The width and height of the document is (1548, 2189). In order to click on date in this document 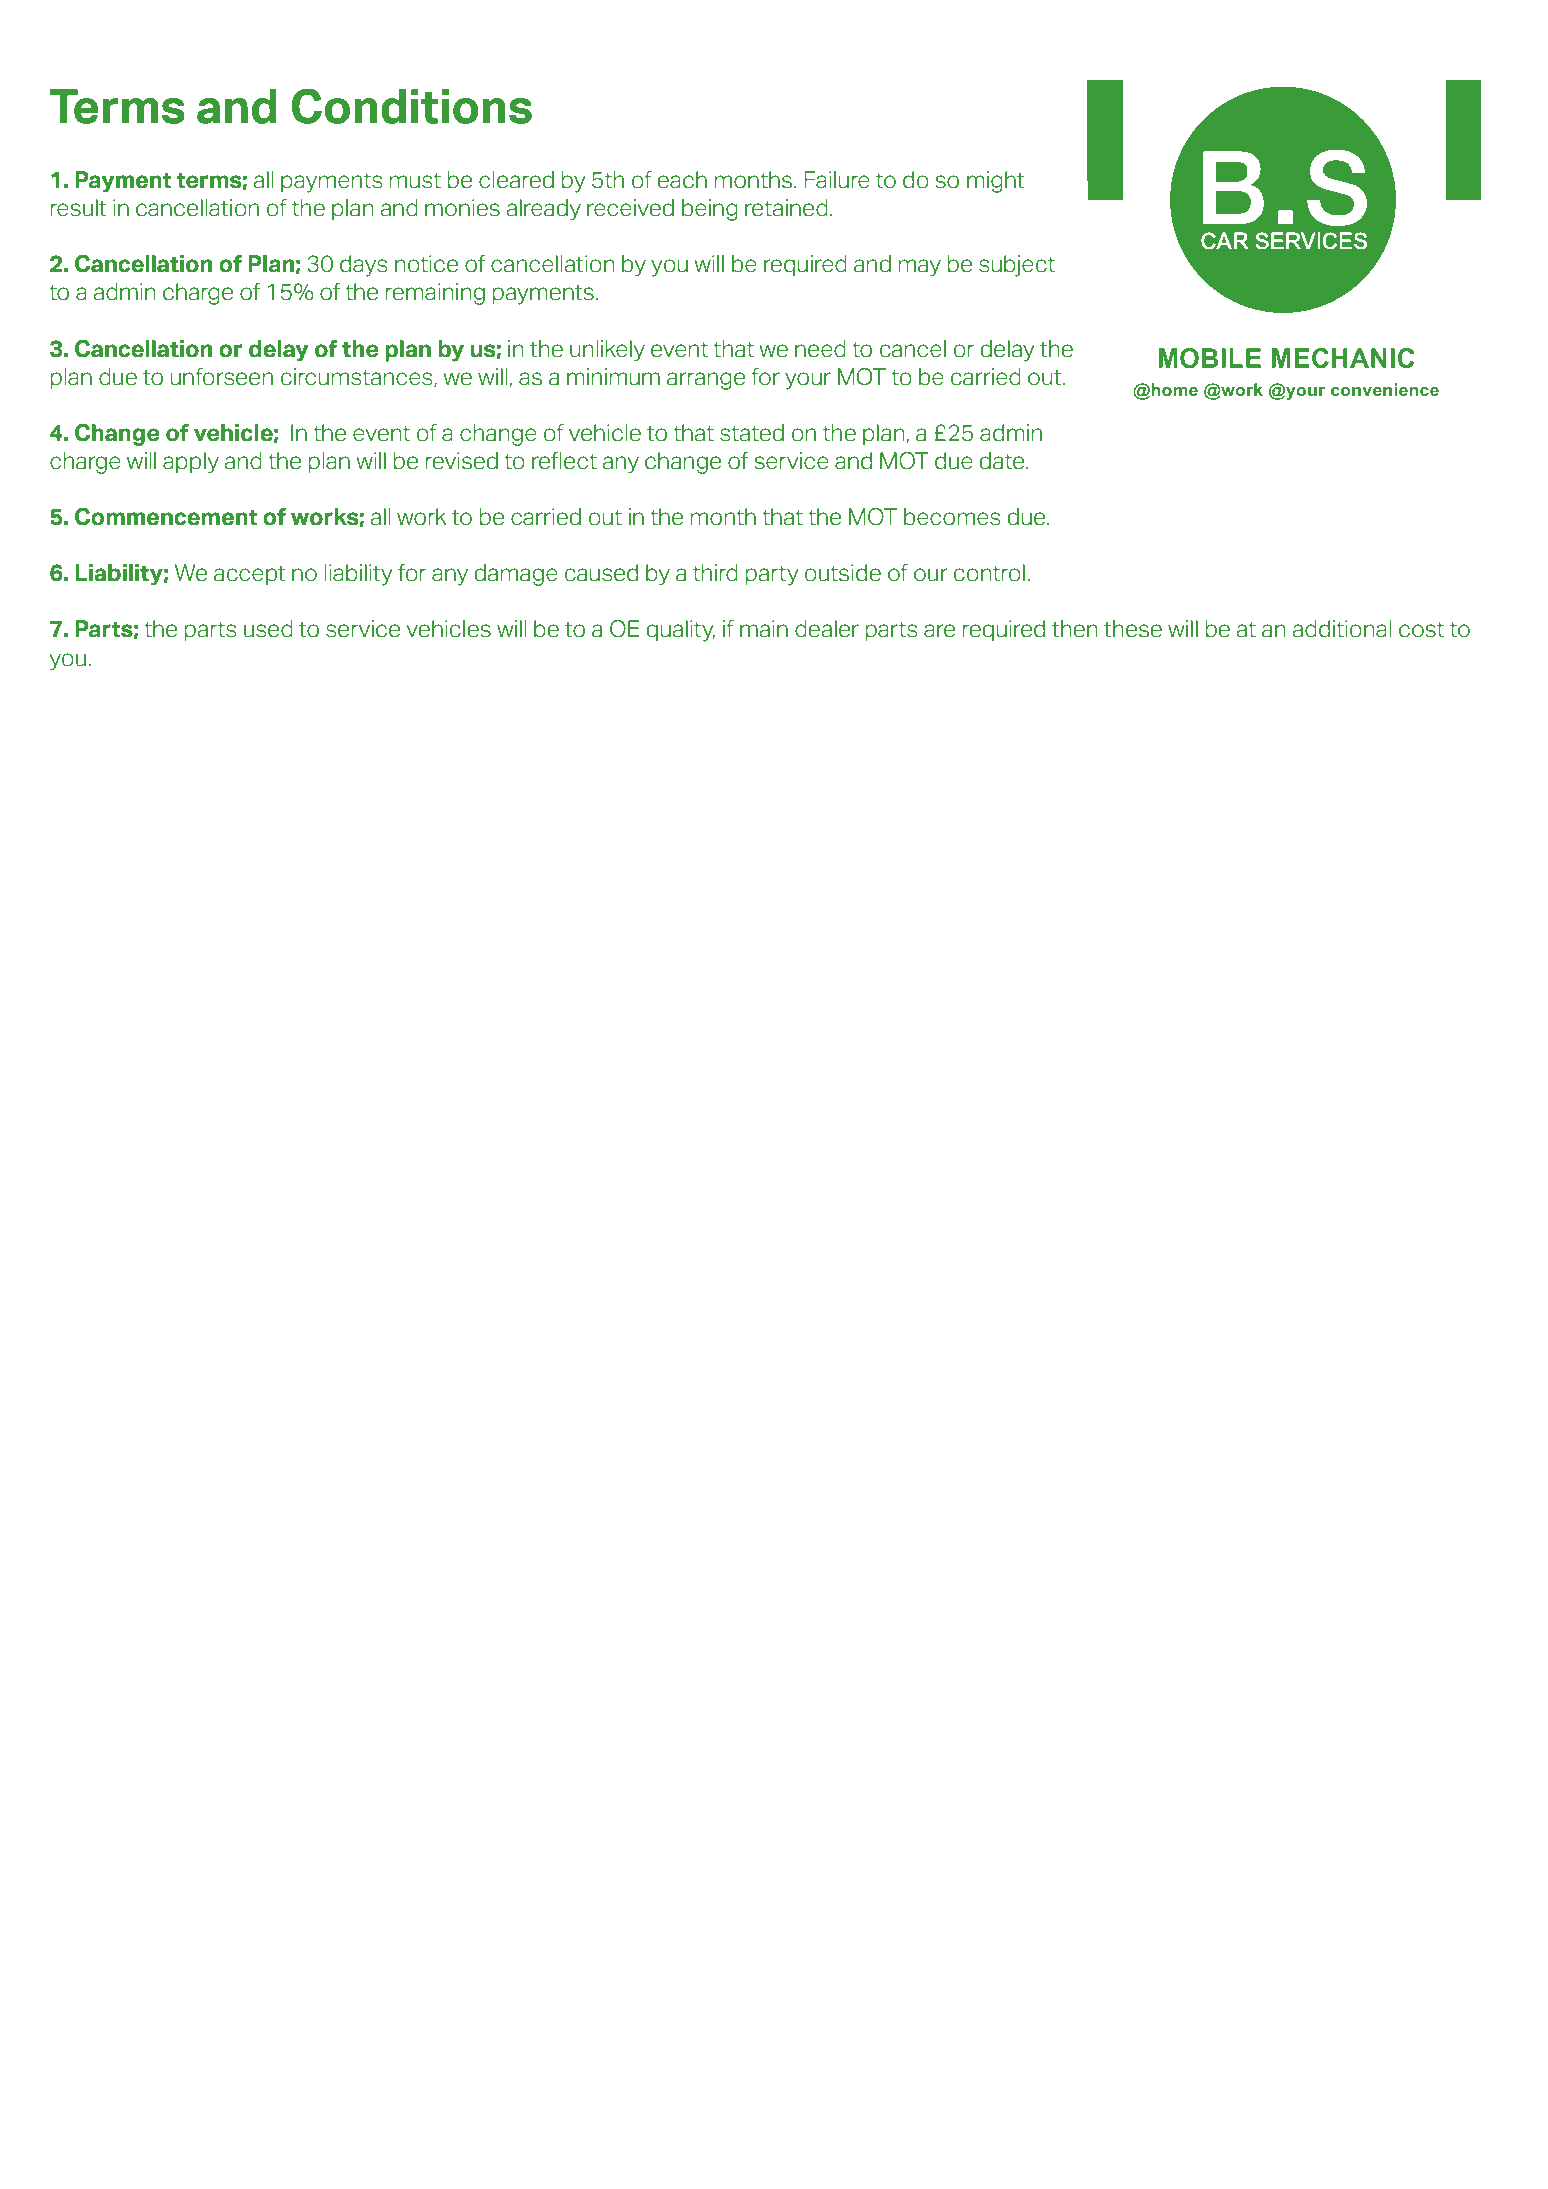, I will do `click(1003, 461)`.
